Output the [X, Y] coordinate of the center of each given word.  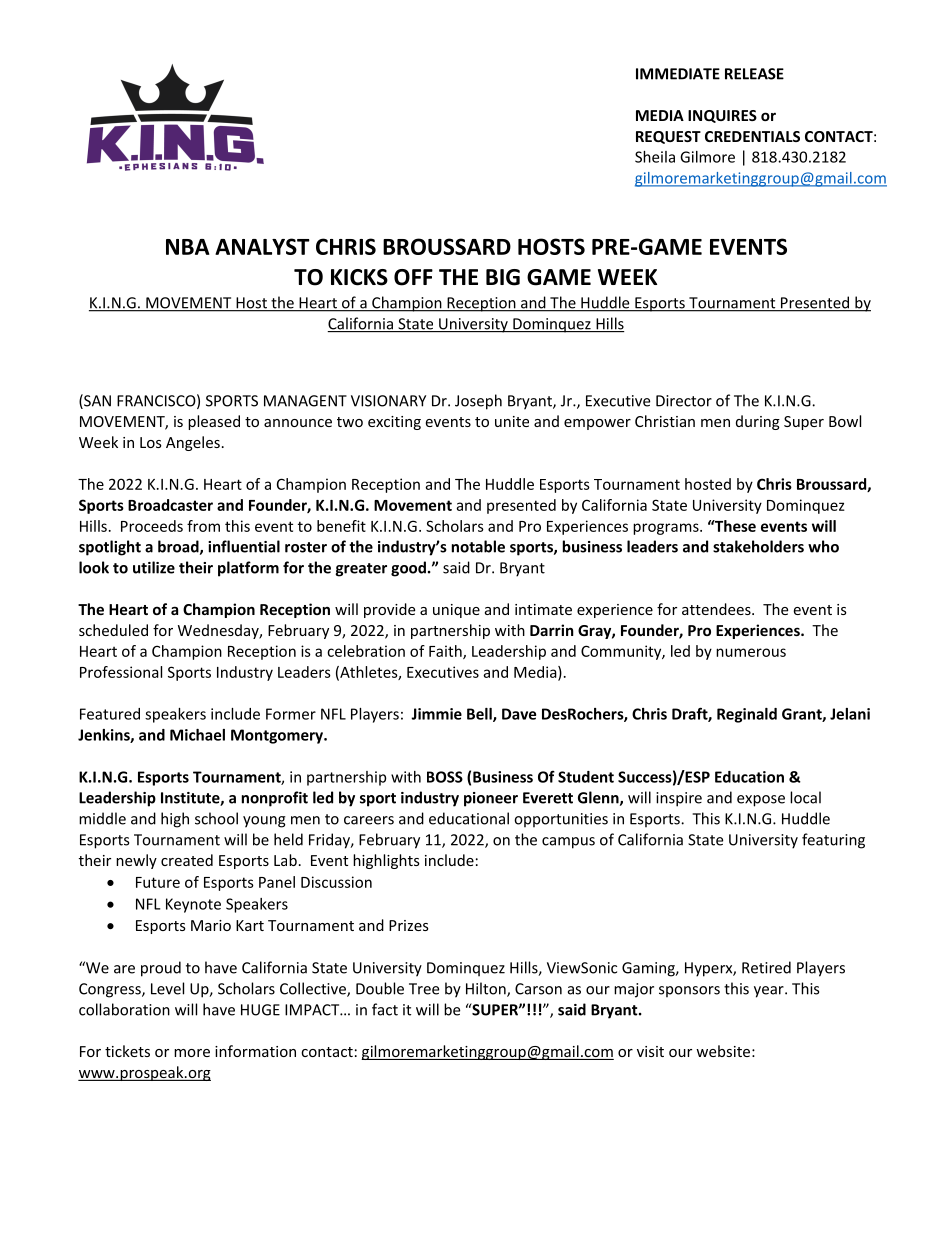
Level [167, 988]
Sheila [655, 157]
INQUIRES [722, 116]
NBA [188, 247]
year [770, 992]
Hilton [487, 989]
